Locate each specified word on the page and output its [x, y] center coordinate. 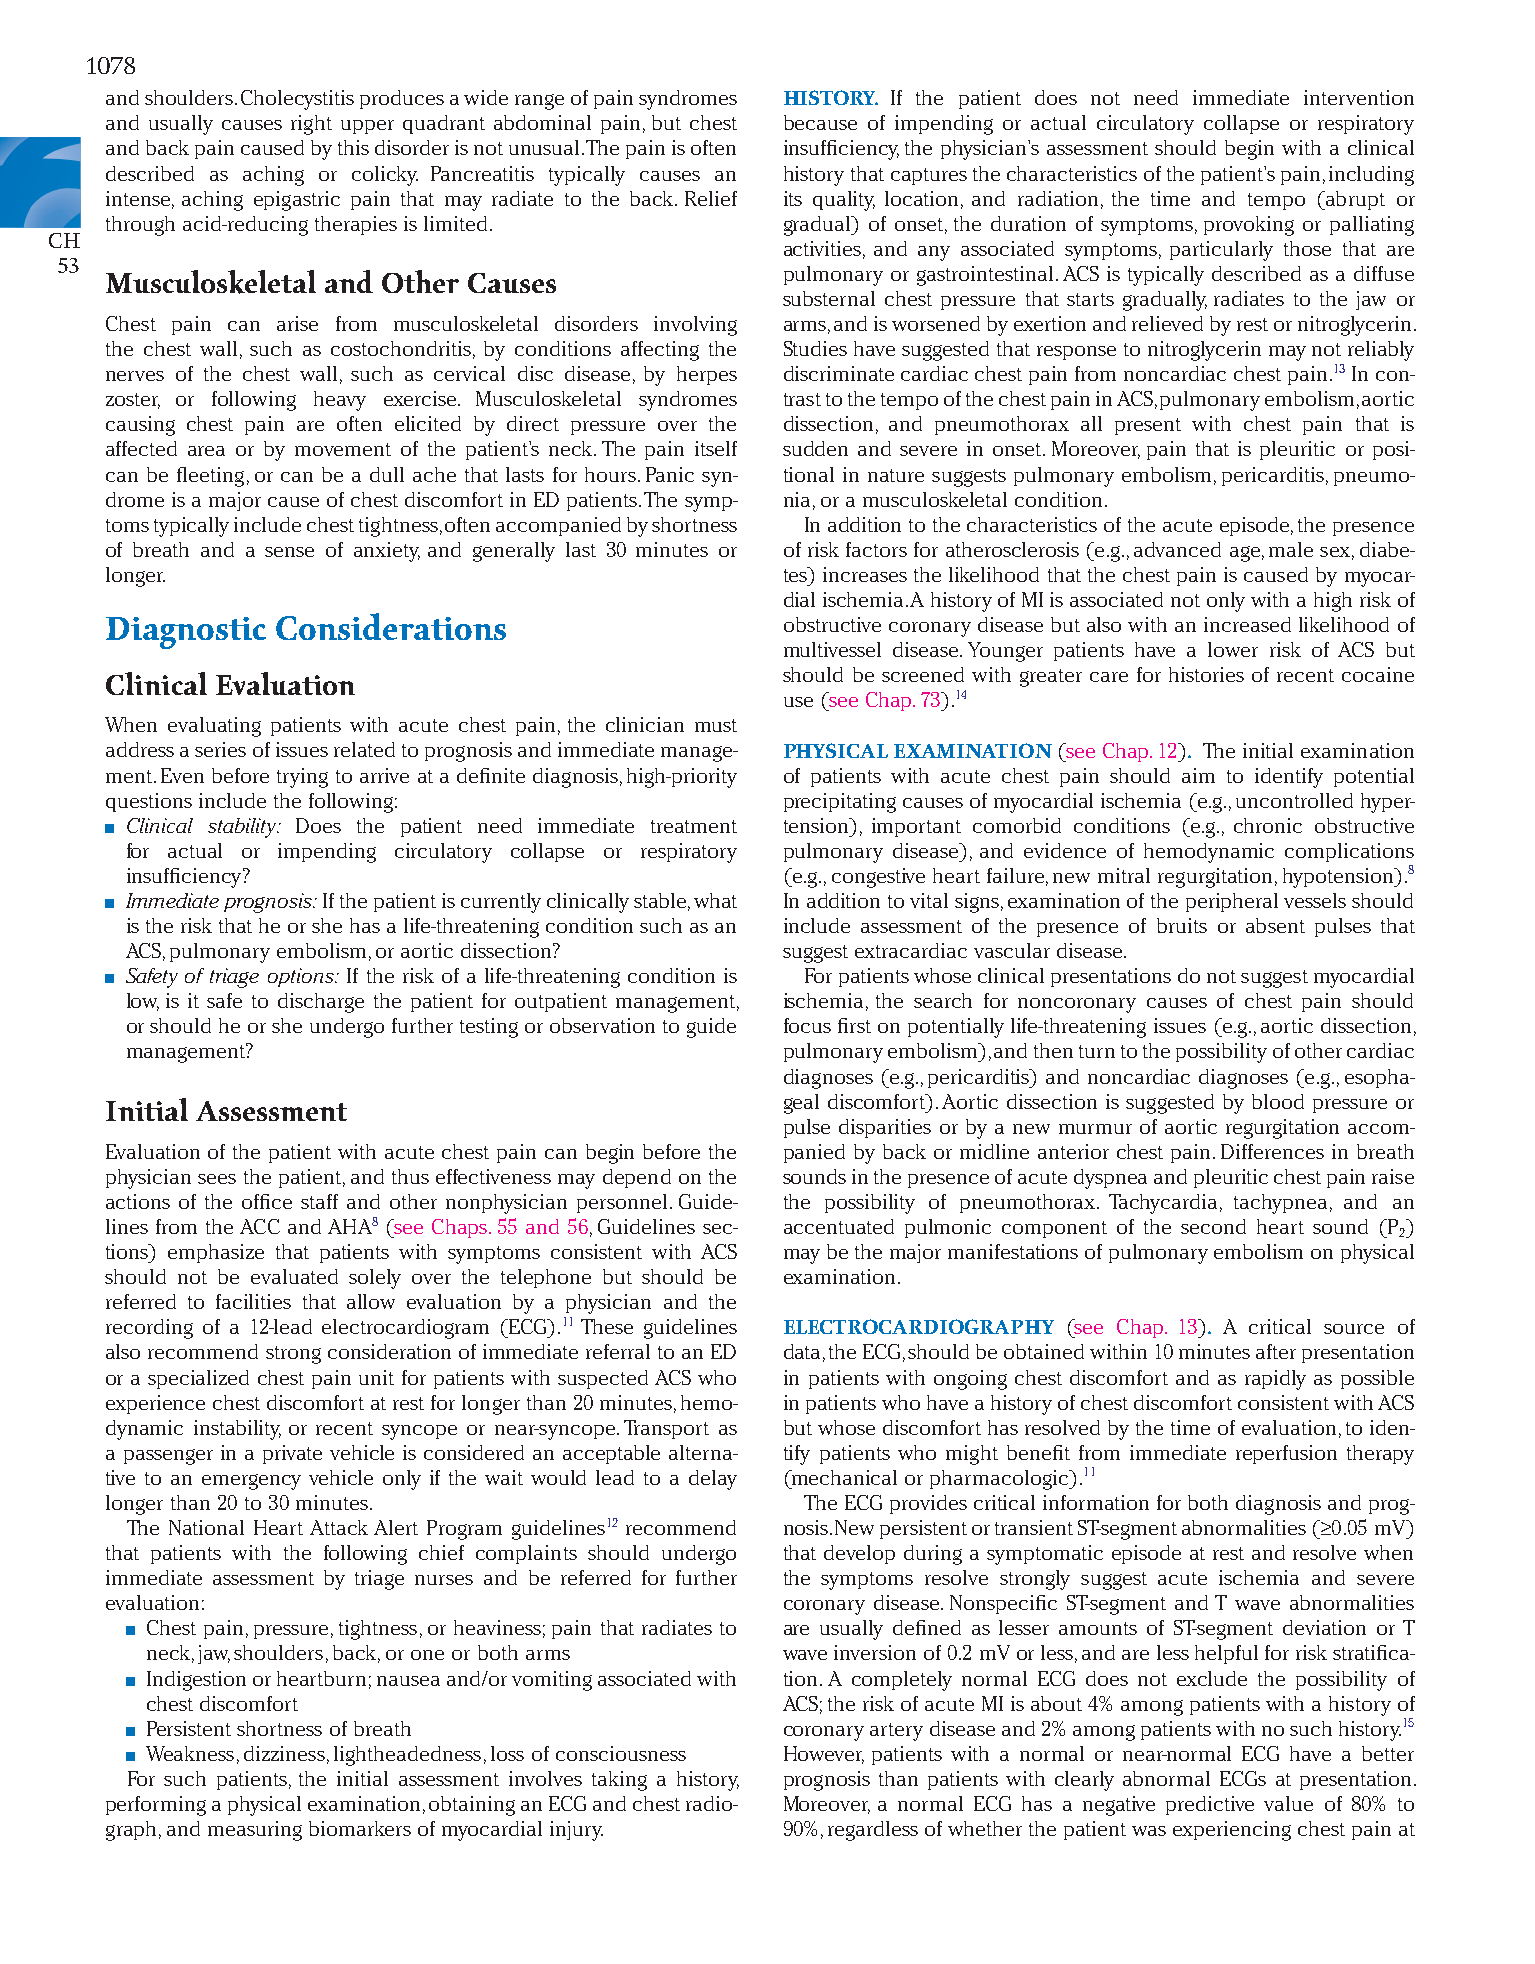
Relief [711, 198]
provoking [1249, 226]
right [311, 125]
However [824, 1754]
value [1288, 1803]
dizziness [284, 1753]
